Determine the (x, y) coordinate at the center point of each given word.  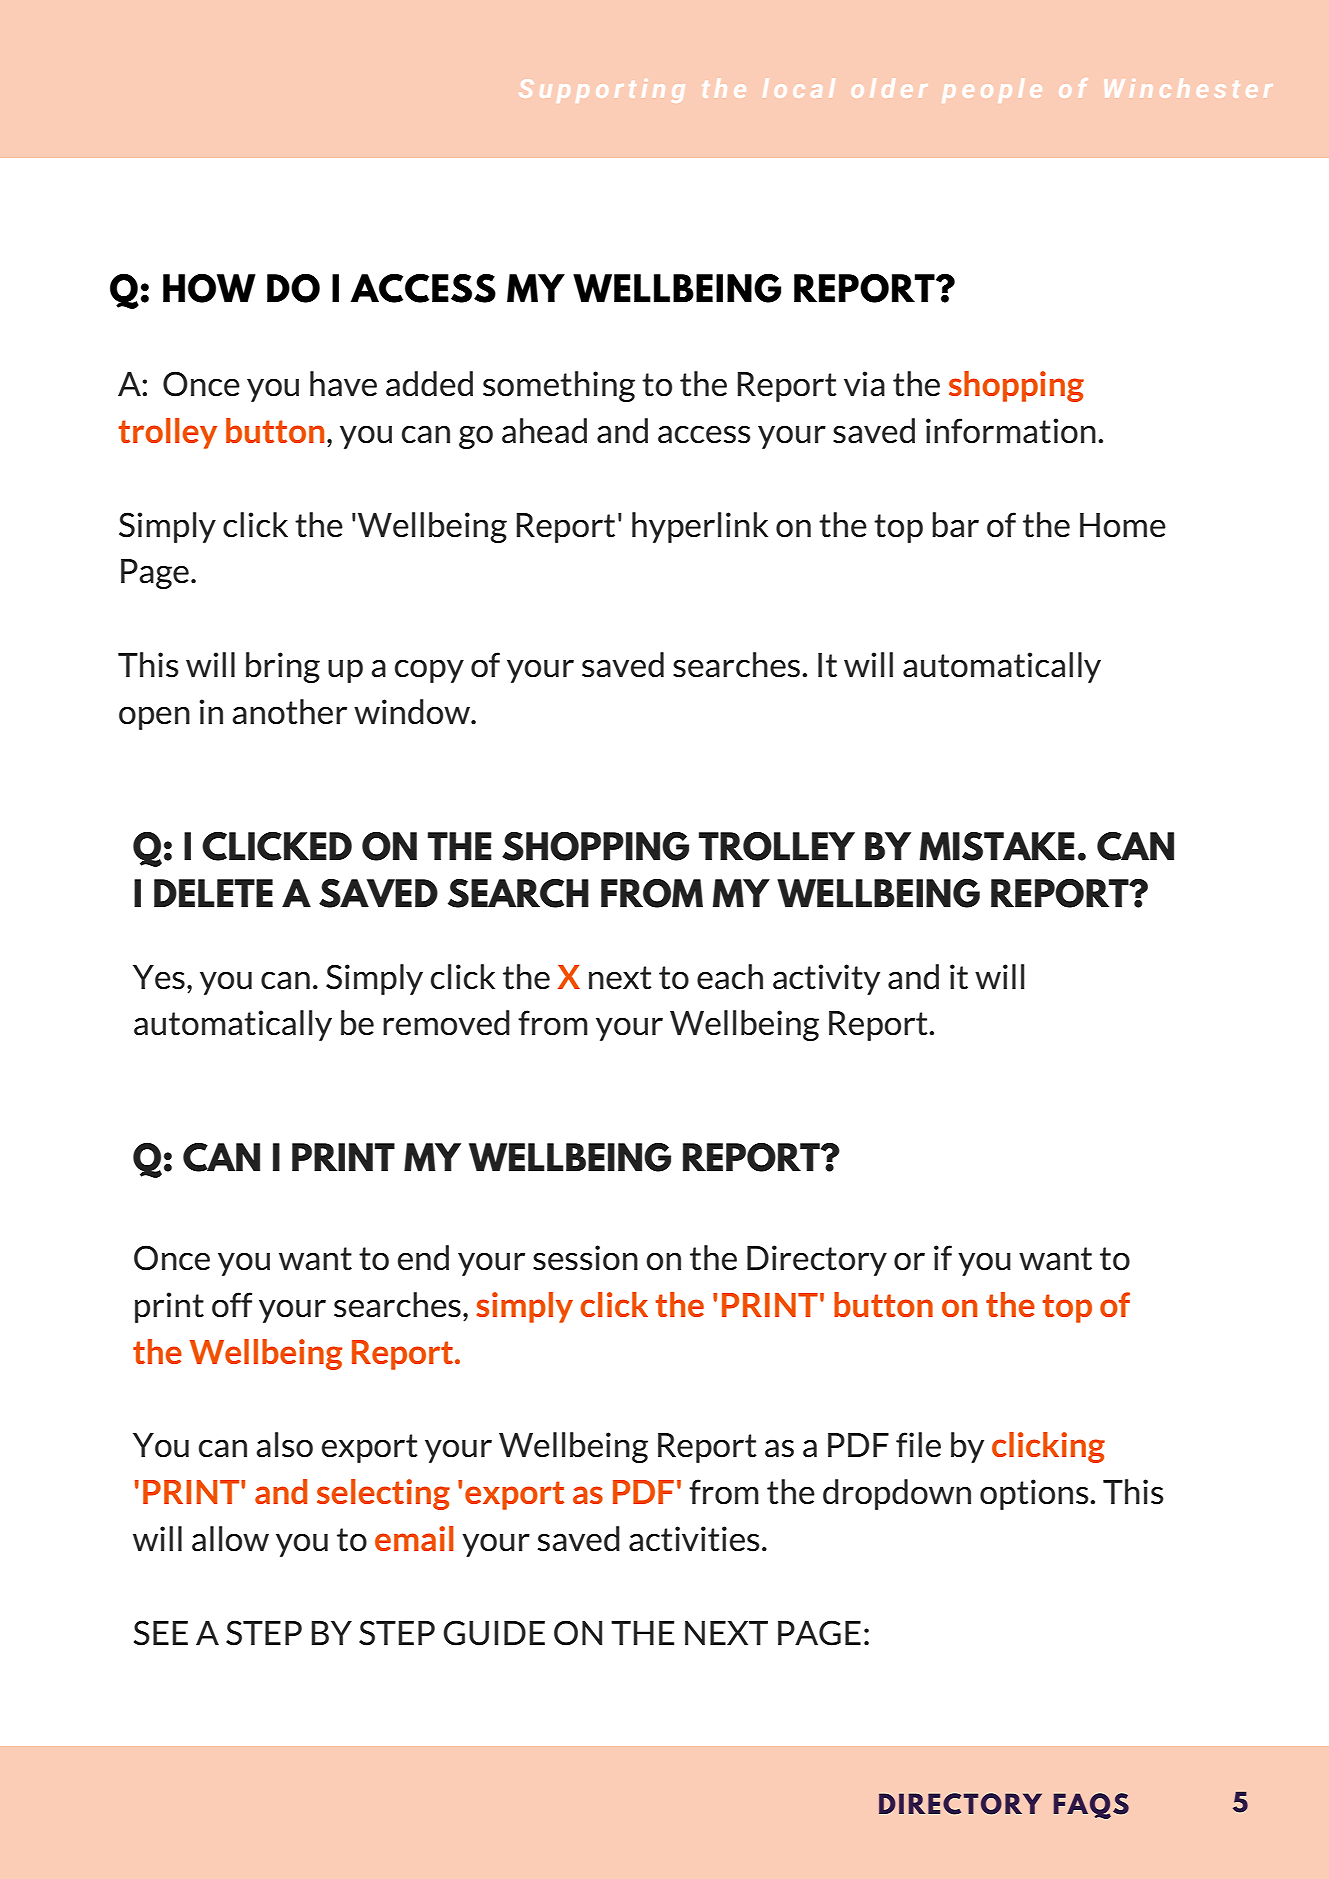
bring (283, 667)
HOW (209, 288)
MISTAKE (997, 846)
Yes (159, 977)
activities (694, 1539)
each (730, 977)
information (1011, 431)
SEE (161, 1633)
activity (826, 979)
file (918, 1444)
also (284, 1445)
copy (429, 671)
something (559, 386)
